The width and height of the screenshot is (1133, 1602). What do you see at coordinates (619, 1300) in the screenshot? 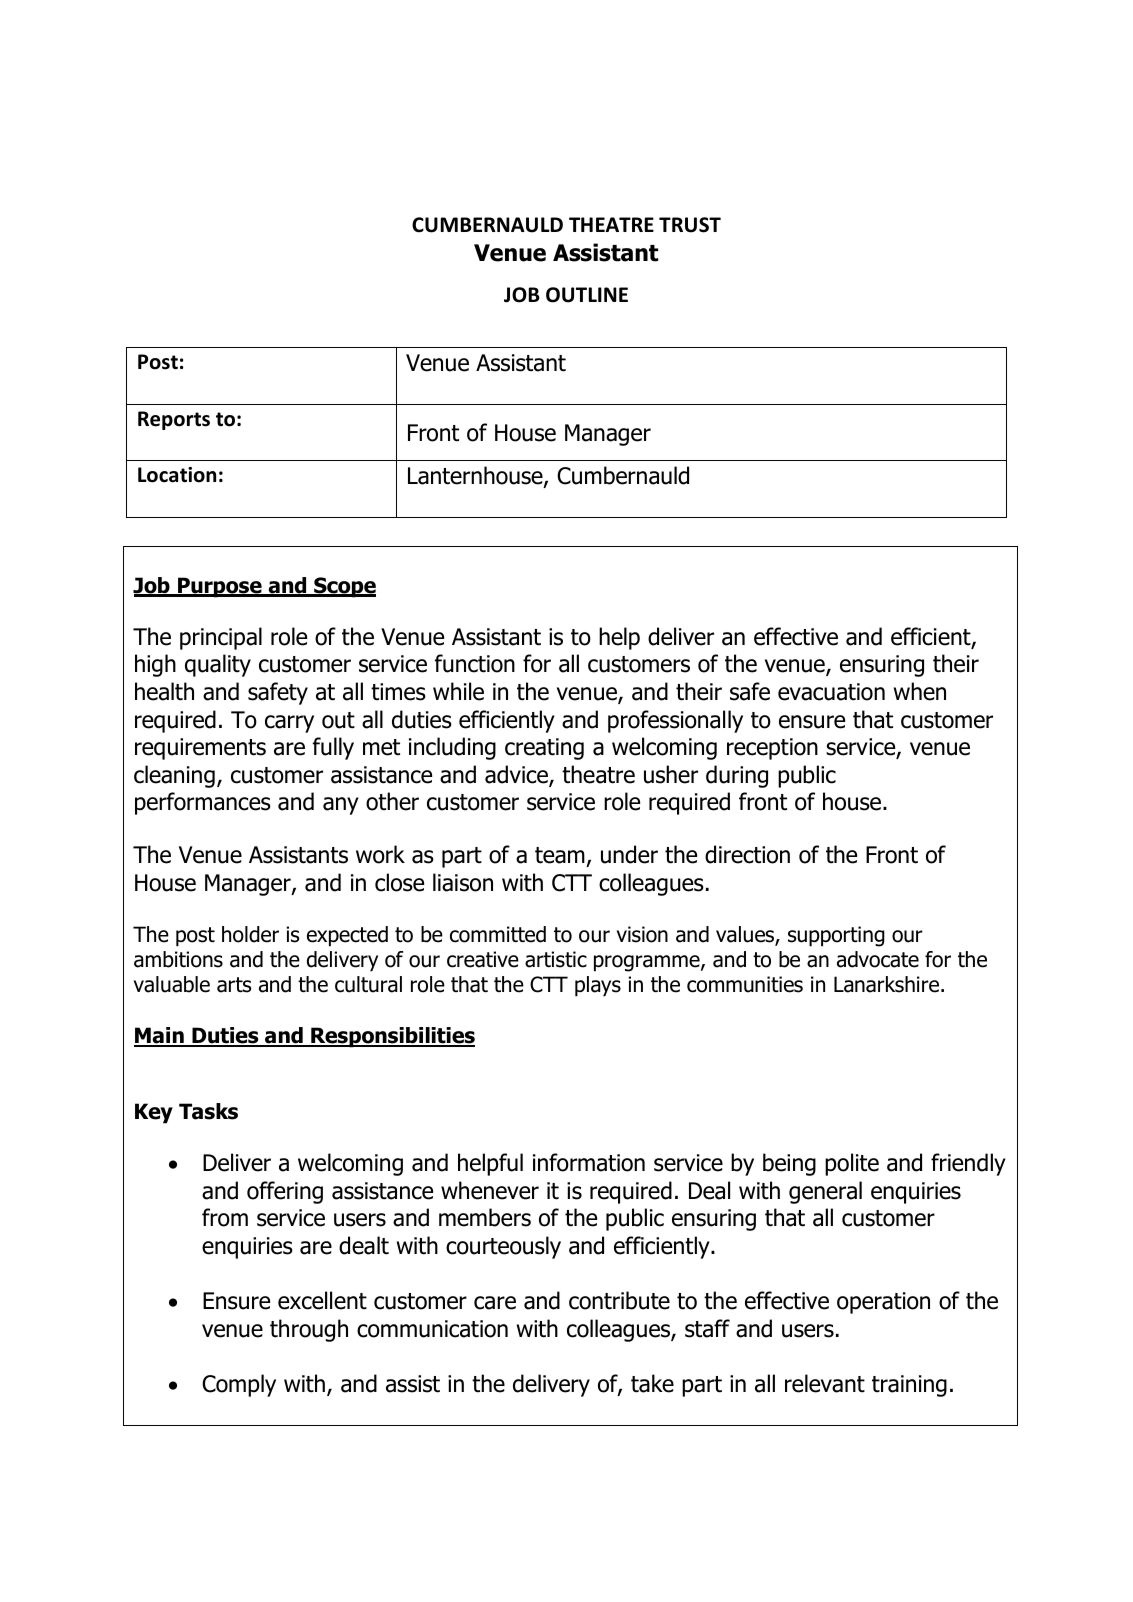
I see `contribute` at bounding box center [619, 1300].
